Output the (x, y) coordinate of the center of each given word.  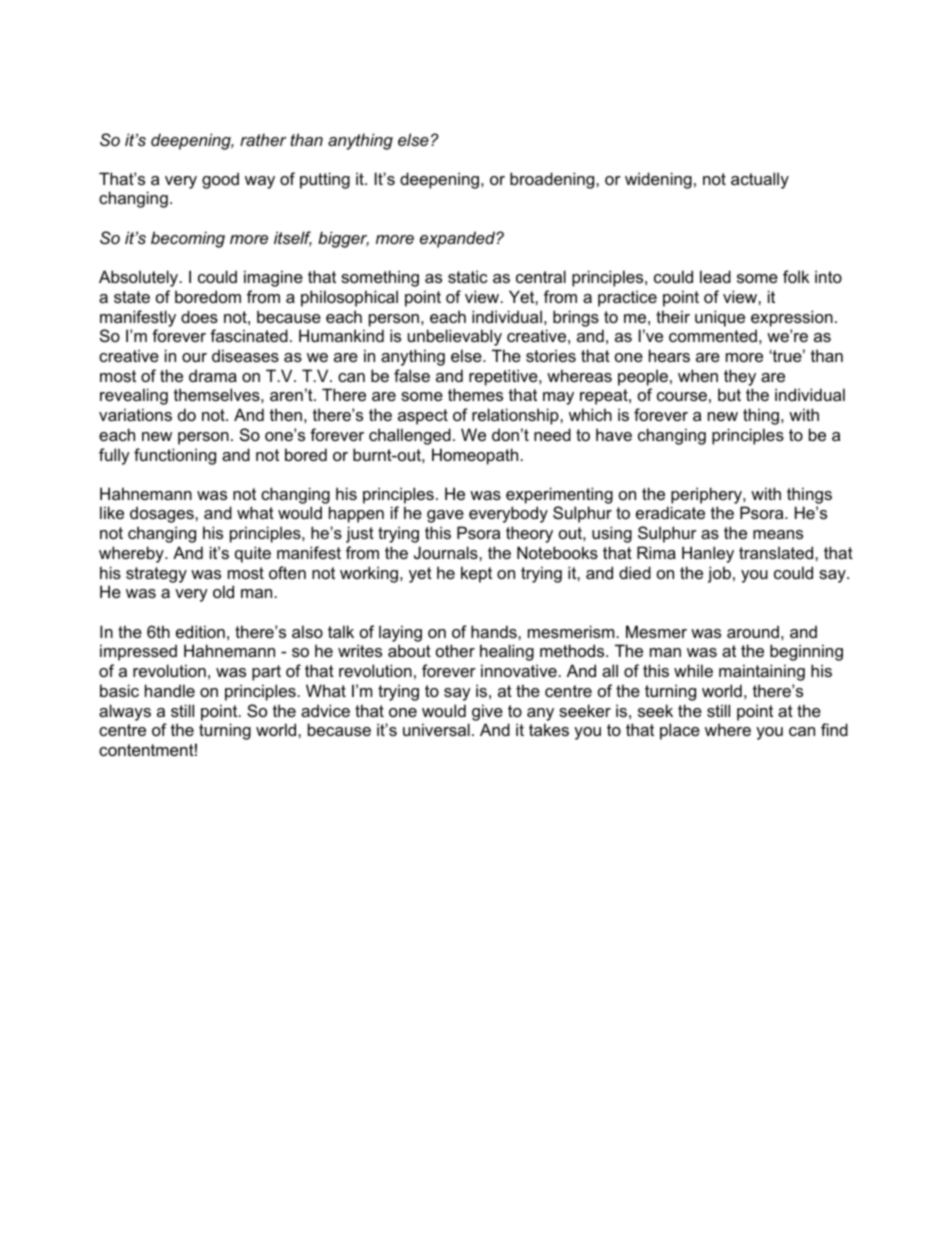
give (487, 712)
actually (760, 180)
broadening (553, 180)
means (778, 534)
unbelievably (455, 337)
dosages (163, 514)
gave (445, 516)
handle (170, 690)
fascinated (249, 335)
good (220, 180)
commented (713, 335)
